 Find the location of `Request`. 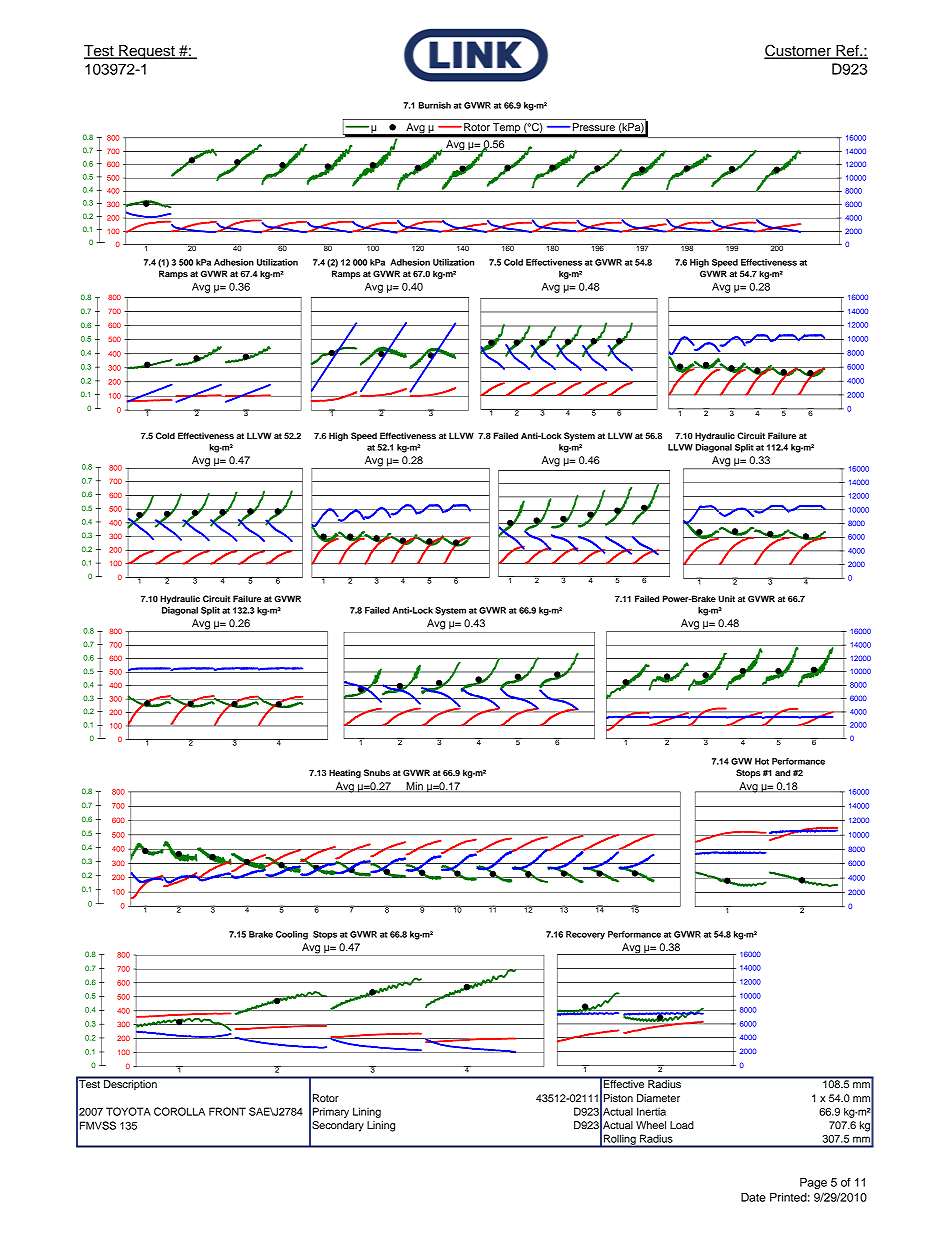

Request is located at coordinates (147, 52).
